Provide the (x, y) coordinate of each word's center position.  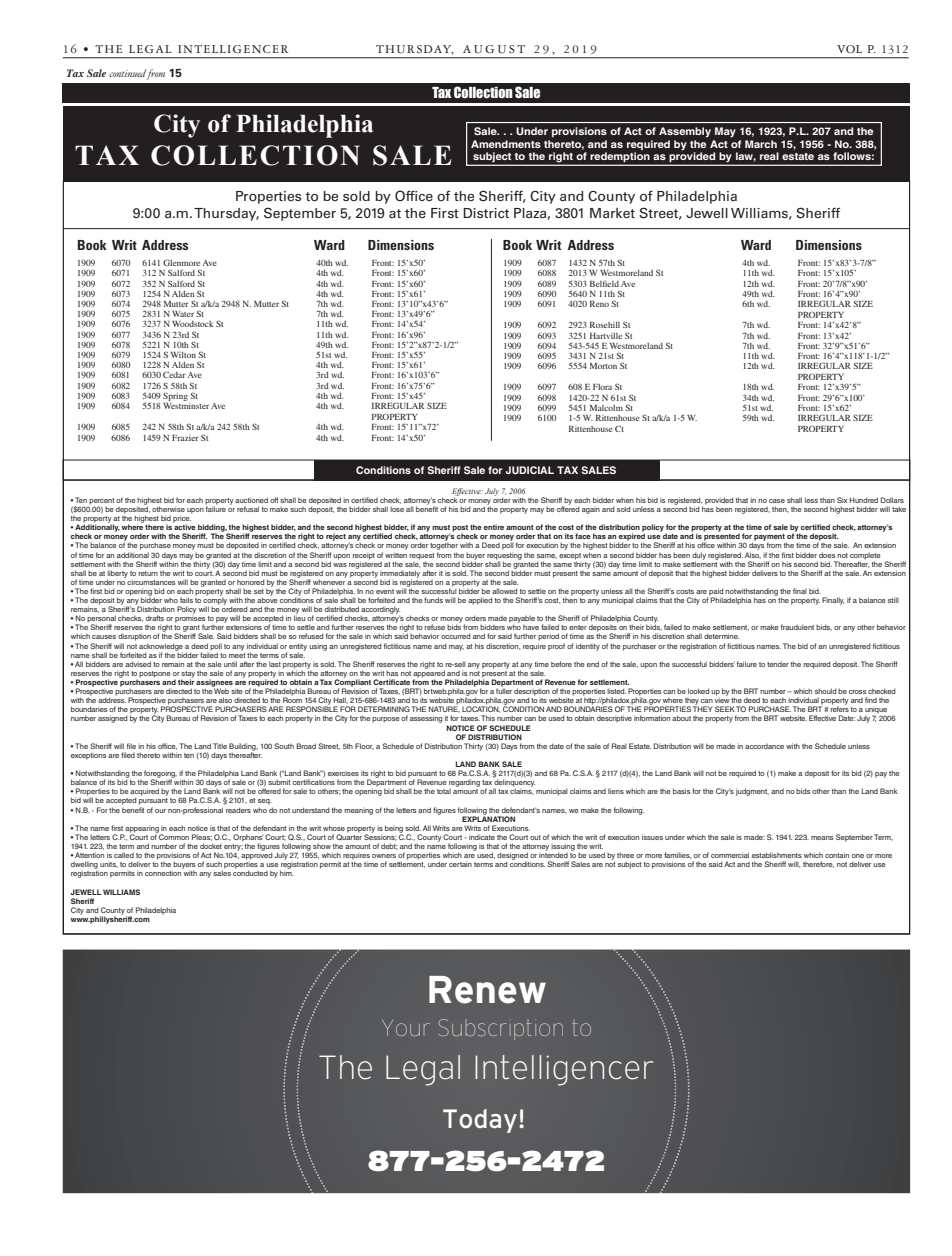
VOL (849, 49)
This (488, 718)
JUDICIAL (530, 470)
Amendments (506, 144)
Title (220, 746)
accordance (764, 746)
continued (127, 73)
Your (406, 1028)
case (777, 501)
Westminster (186, 404)
